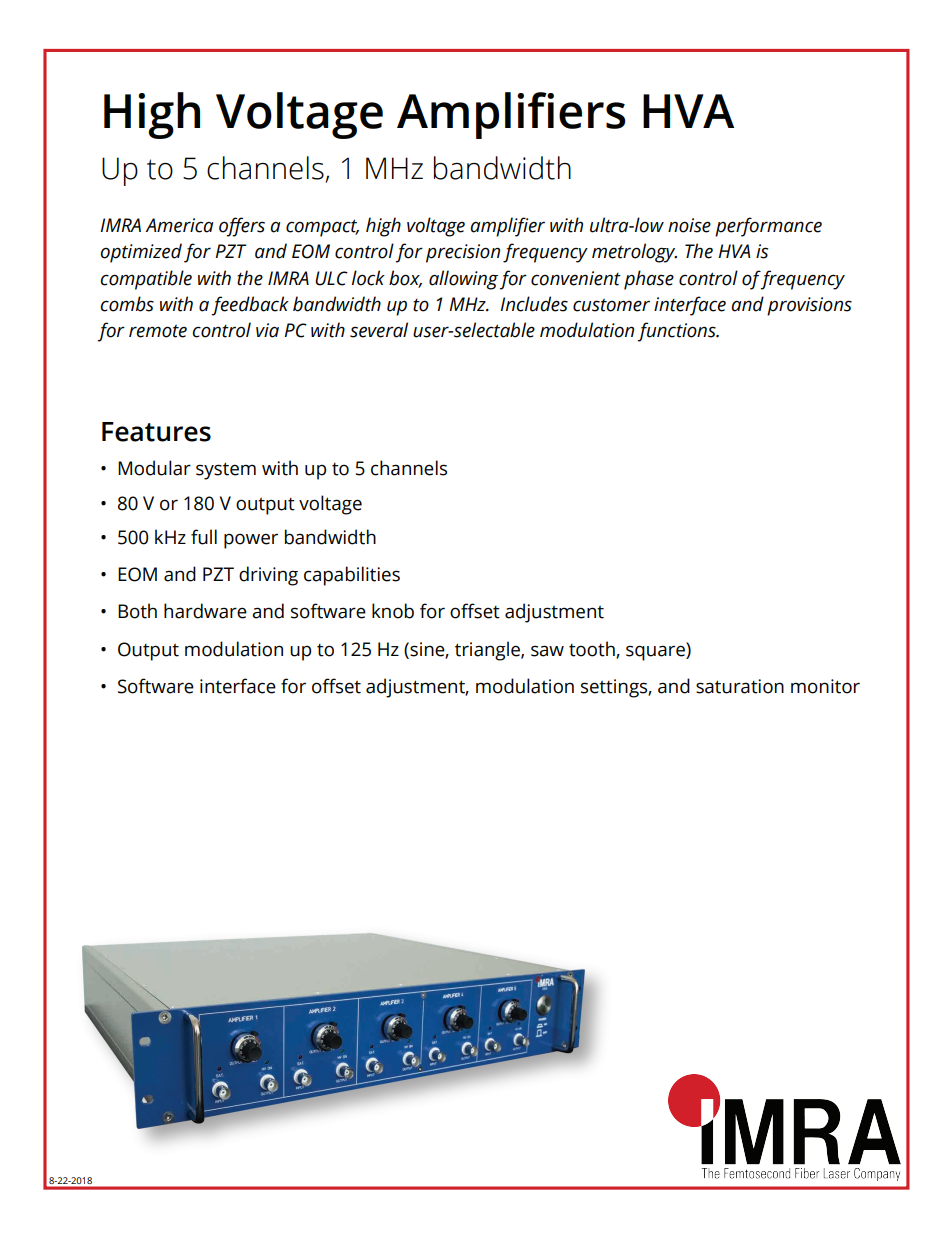 The width and height of the image is (952, 1233). Describe the element at coordinates (205, 611) in the image. I see `hardware` at that location.
